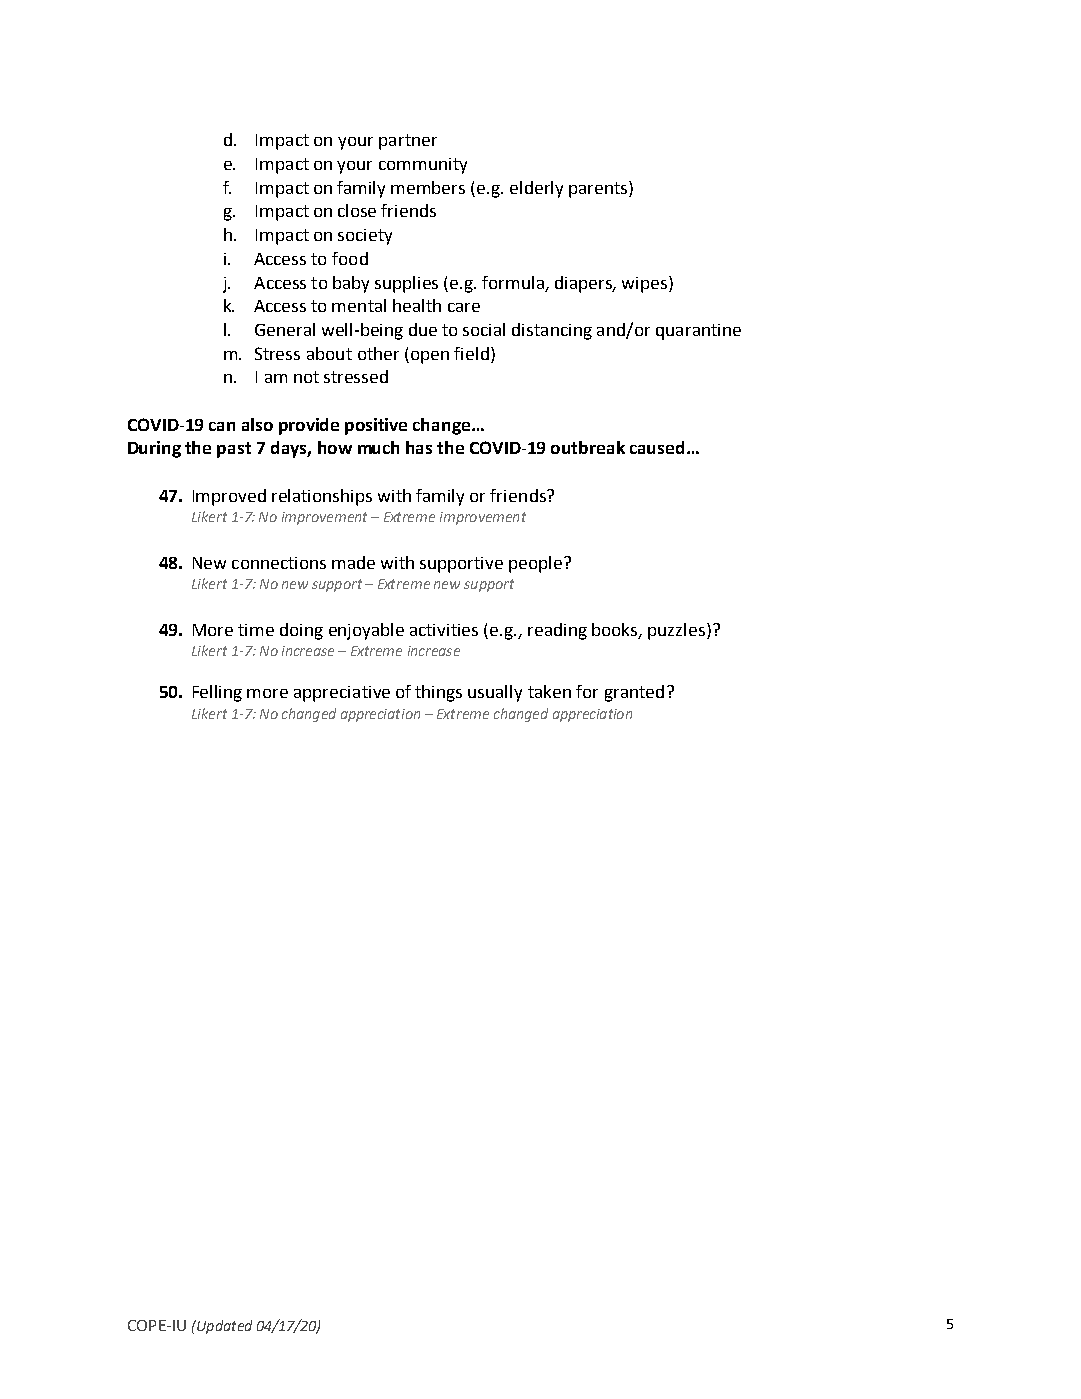 The width and height of the screenshot is (1081, 1399). Describe the element at coordinates (223, 1327) in the screenshot. I see `Updated` at that location.
